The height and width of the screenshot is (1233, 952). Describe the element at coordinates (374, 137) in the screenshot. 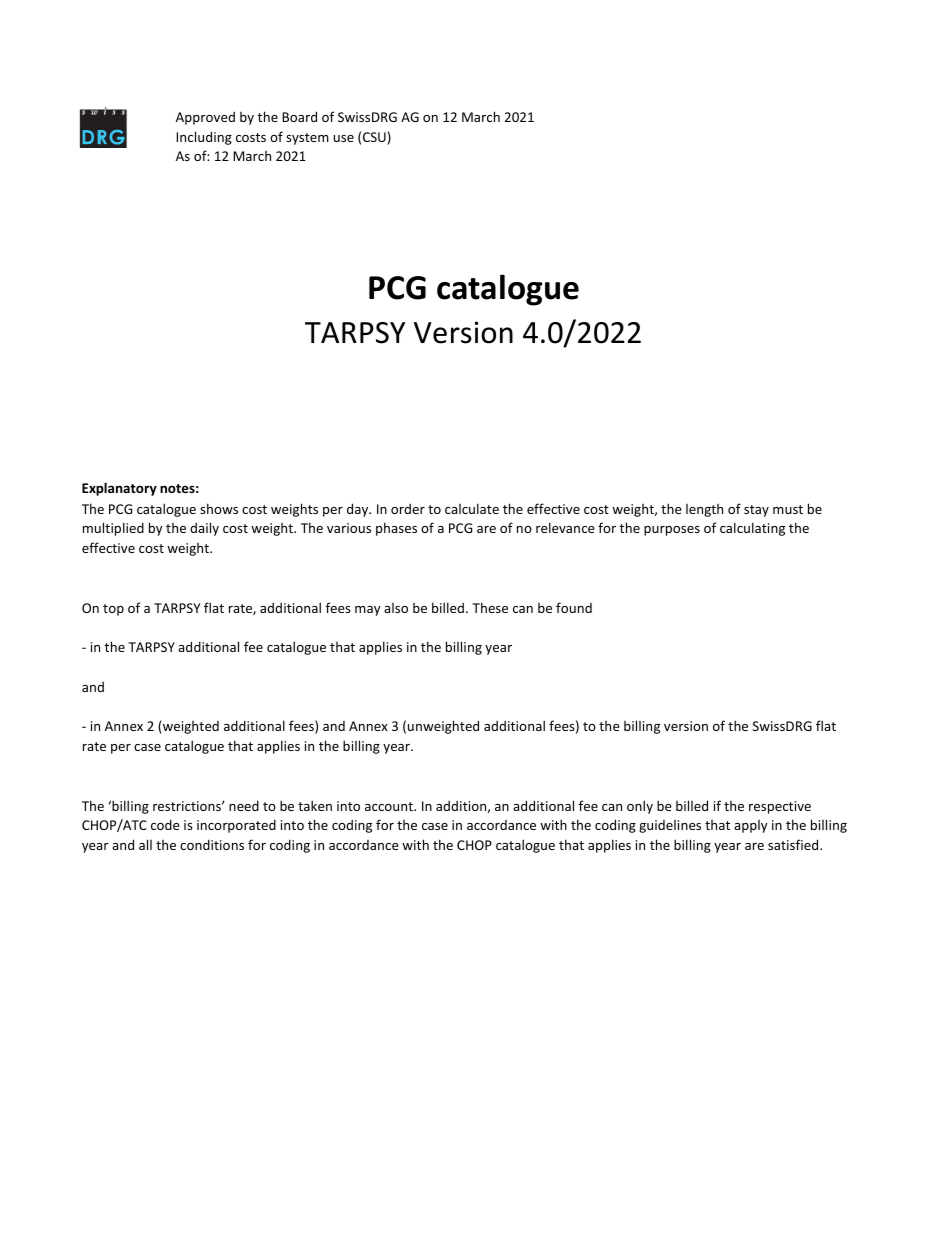

I see `CSU` at that location.
